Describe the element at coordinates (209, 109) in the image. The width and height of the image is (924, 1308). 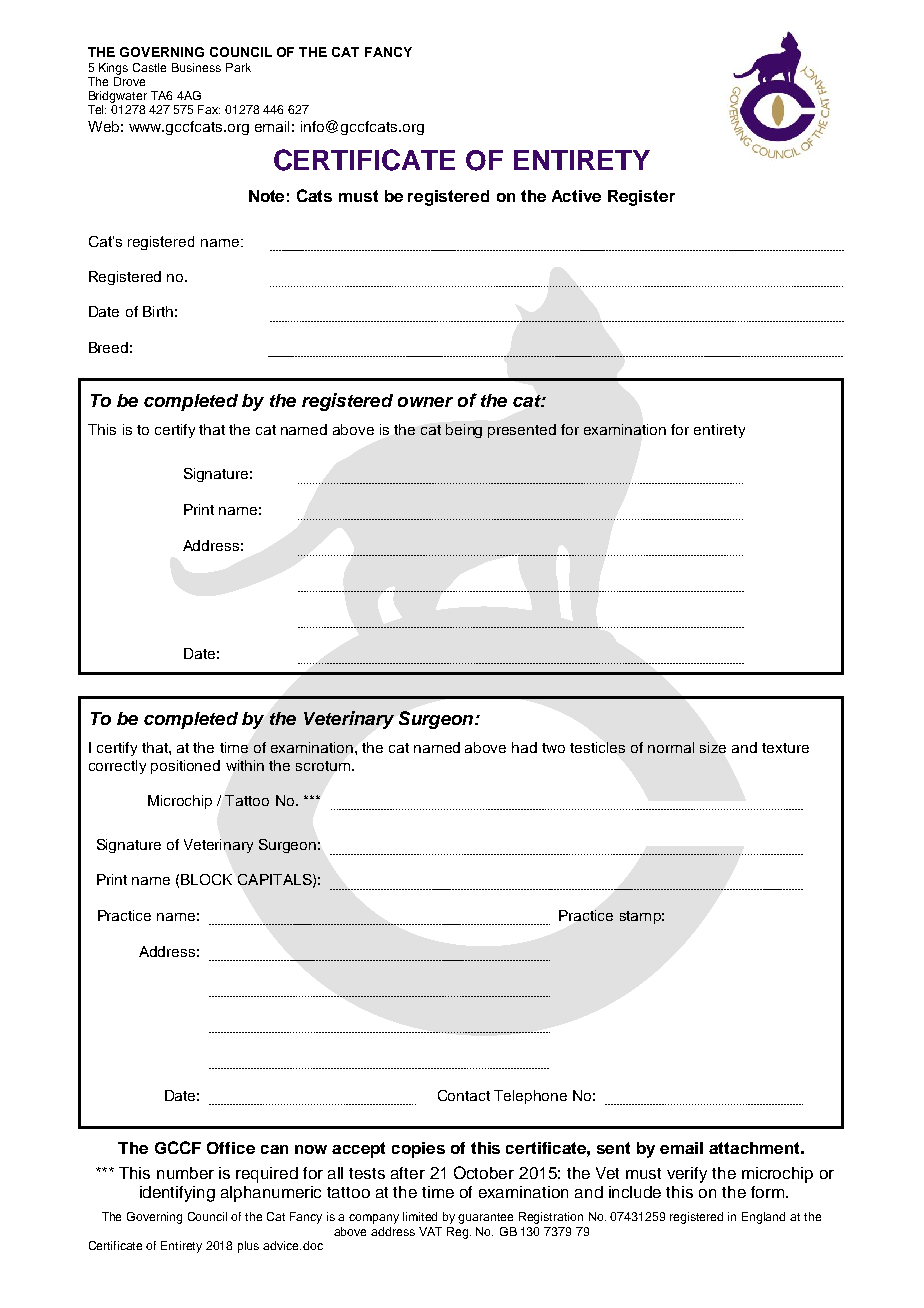
I see `Fax` at that location.
